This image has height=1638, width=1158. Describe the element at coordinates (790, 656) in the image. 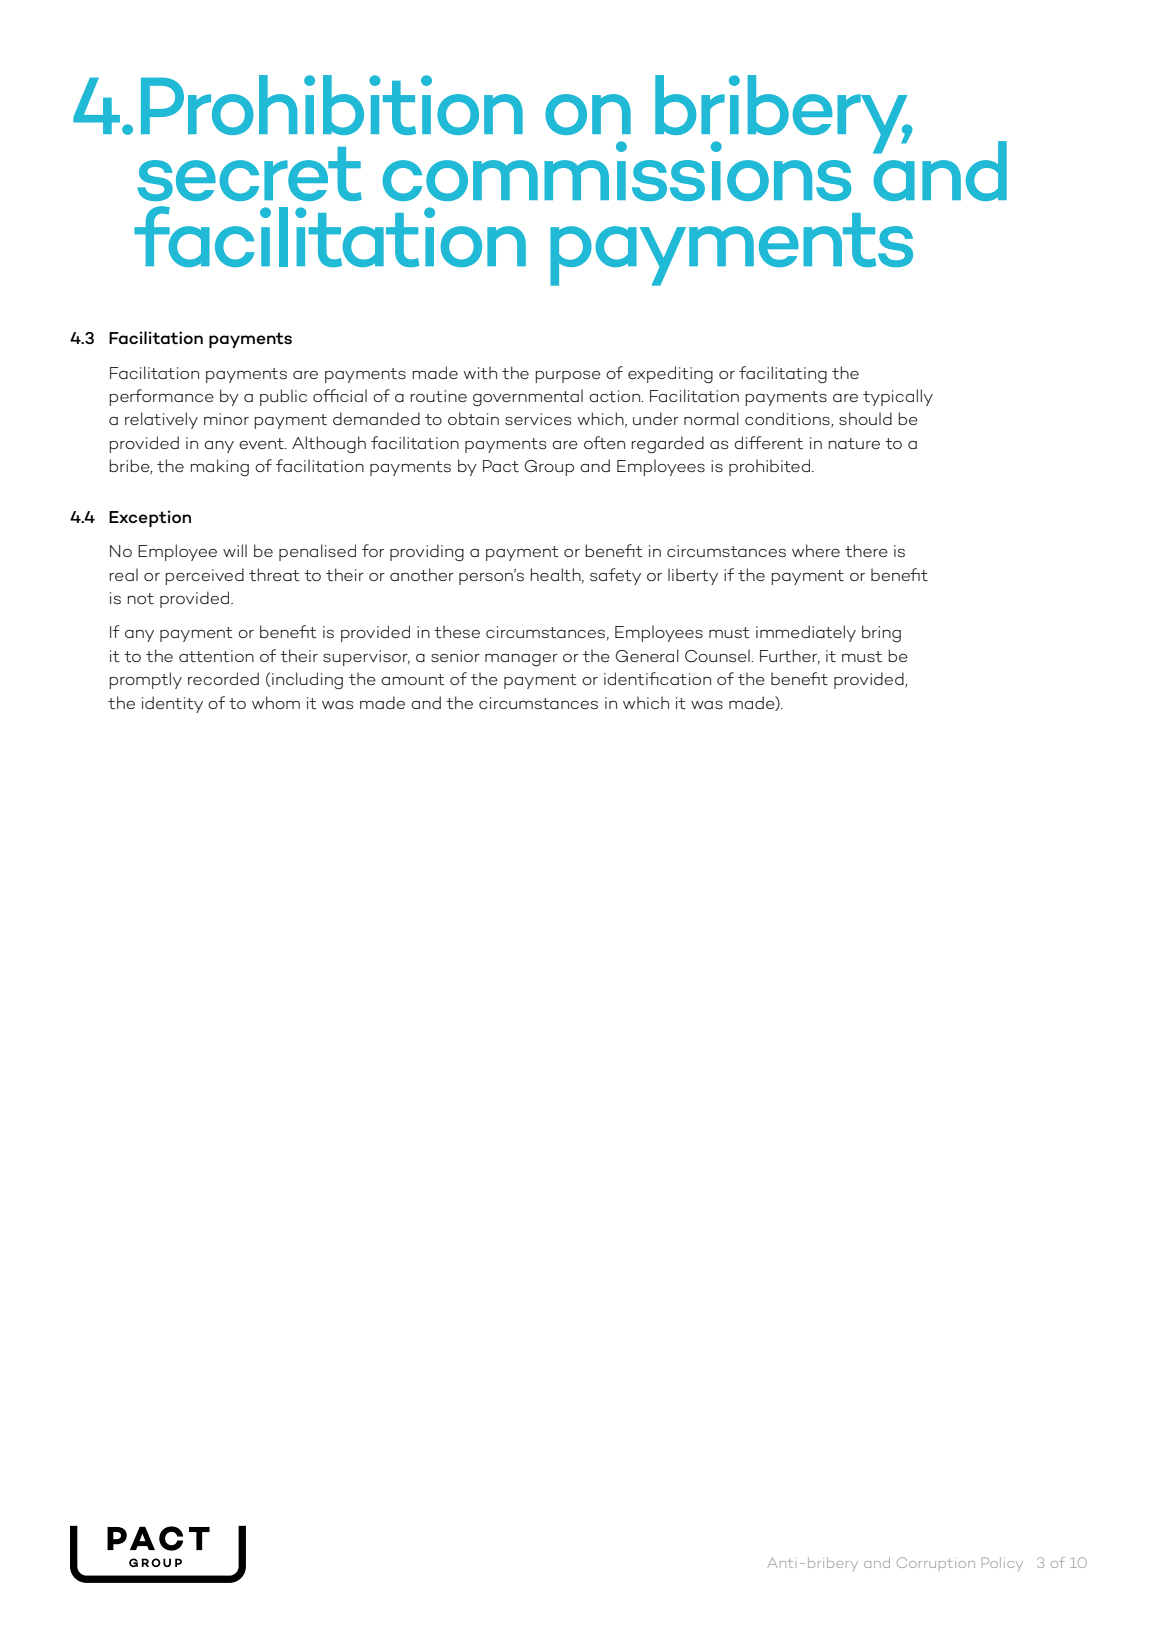

I see `Further` at that location.
